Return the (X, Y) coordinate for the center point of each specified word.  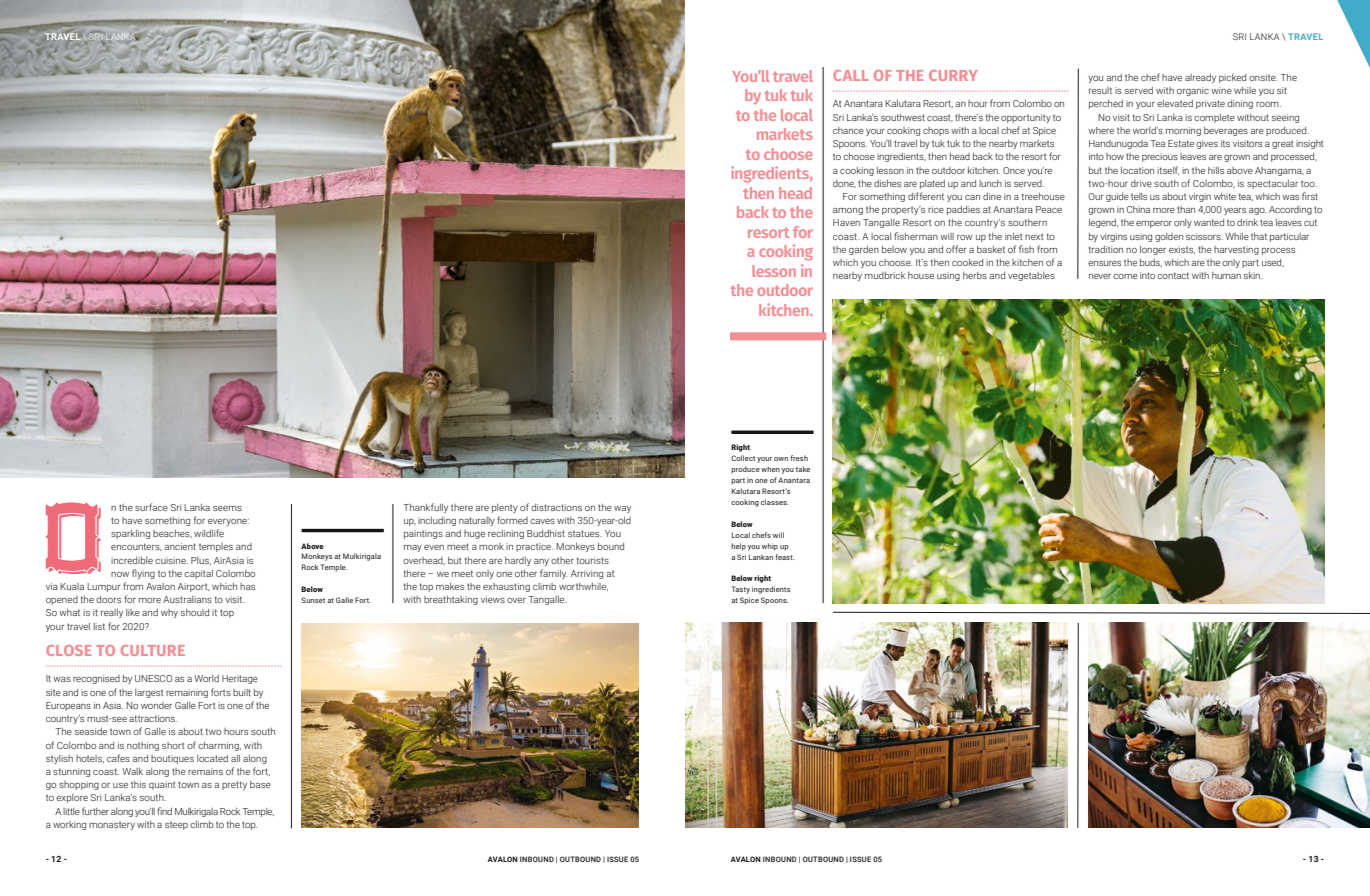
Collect (743, 458)
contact (1173, 275)
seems (227, 508)
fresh (799, 458)
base (260, 784)
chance (848, 130)
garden (864, 250)
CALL (851, 75)
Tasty (740, 590)
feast (785, 557)
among (848, 211)
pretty (234, 785)
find (164, 811)
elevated (1175, 103)
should (195, 612)
